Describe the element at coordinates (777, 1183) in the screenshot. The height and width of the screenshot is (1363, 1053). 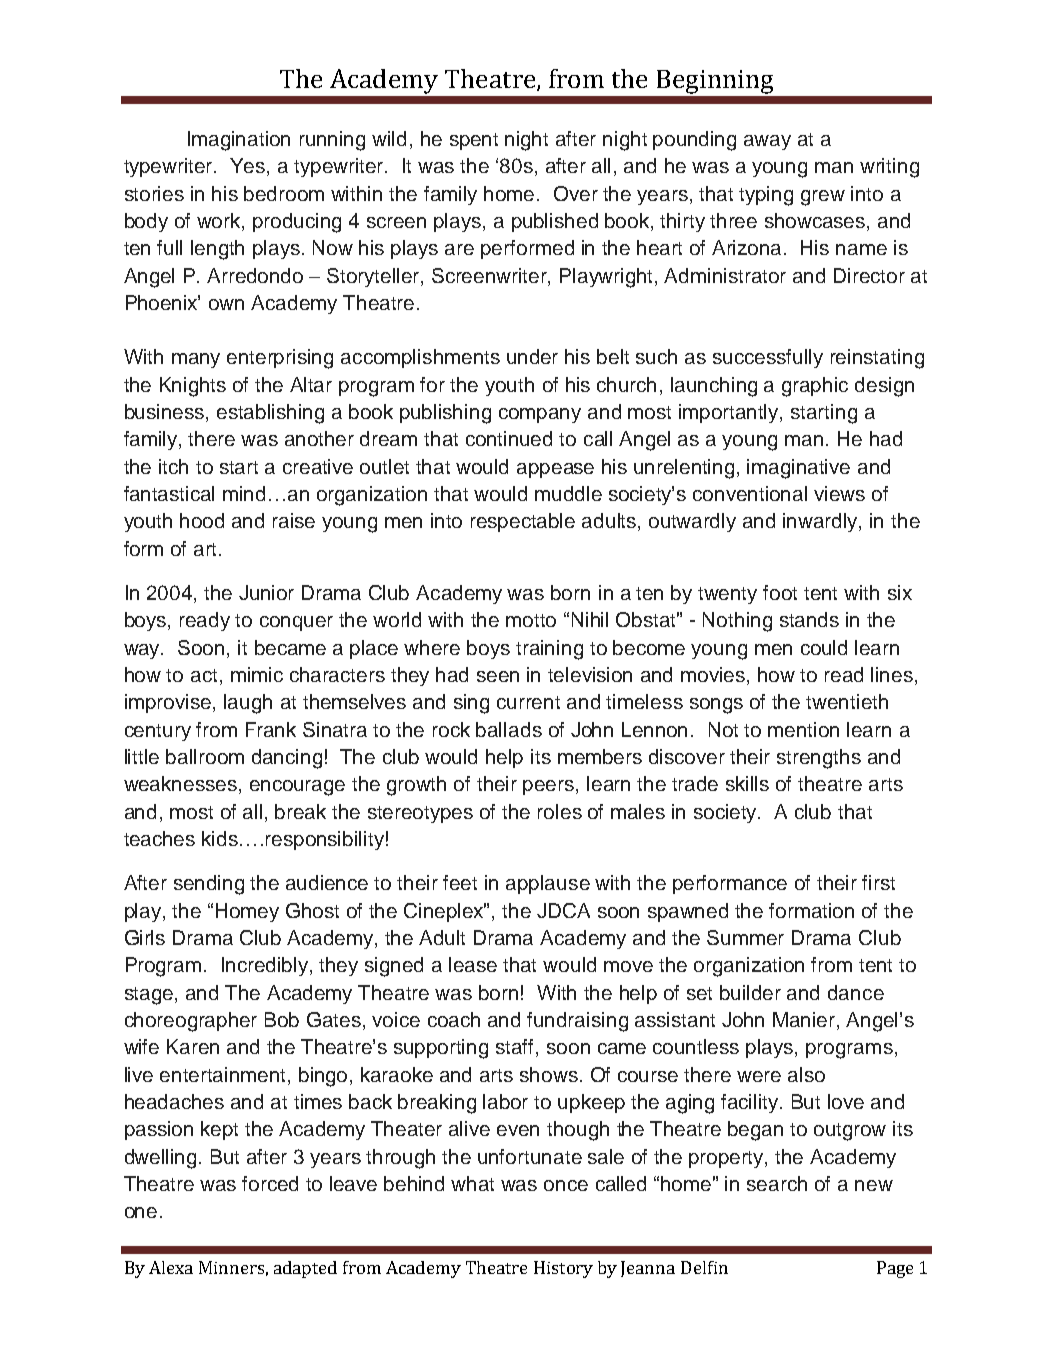
I see `search` at that location.
